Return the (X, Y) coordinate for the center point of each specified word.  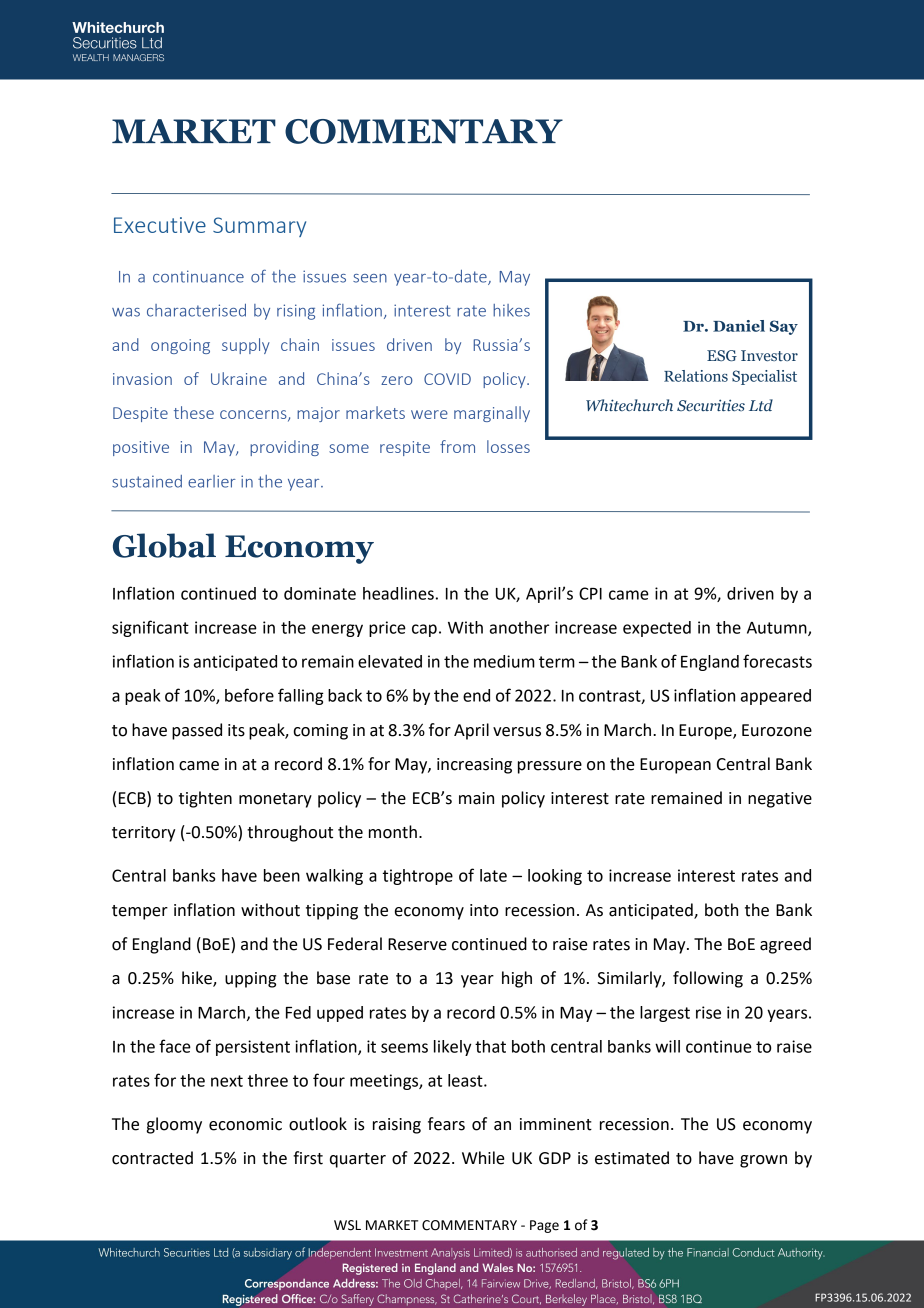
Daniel (739, 326)
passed (197, 731)
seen (370, 278)
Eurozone (777, 730)
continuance (198, 276)
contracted (152, 1158)
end (476, 695)
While (483, 1158)
